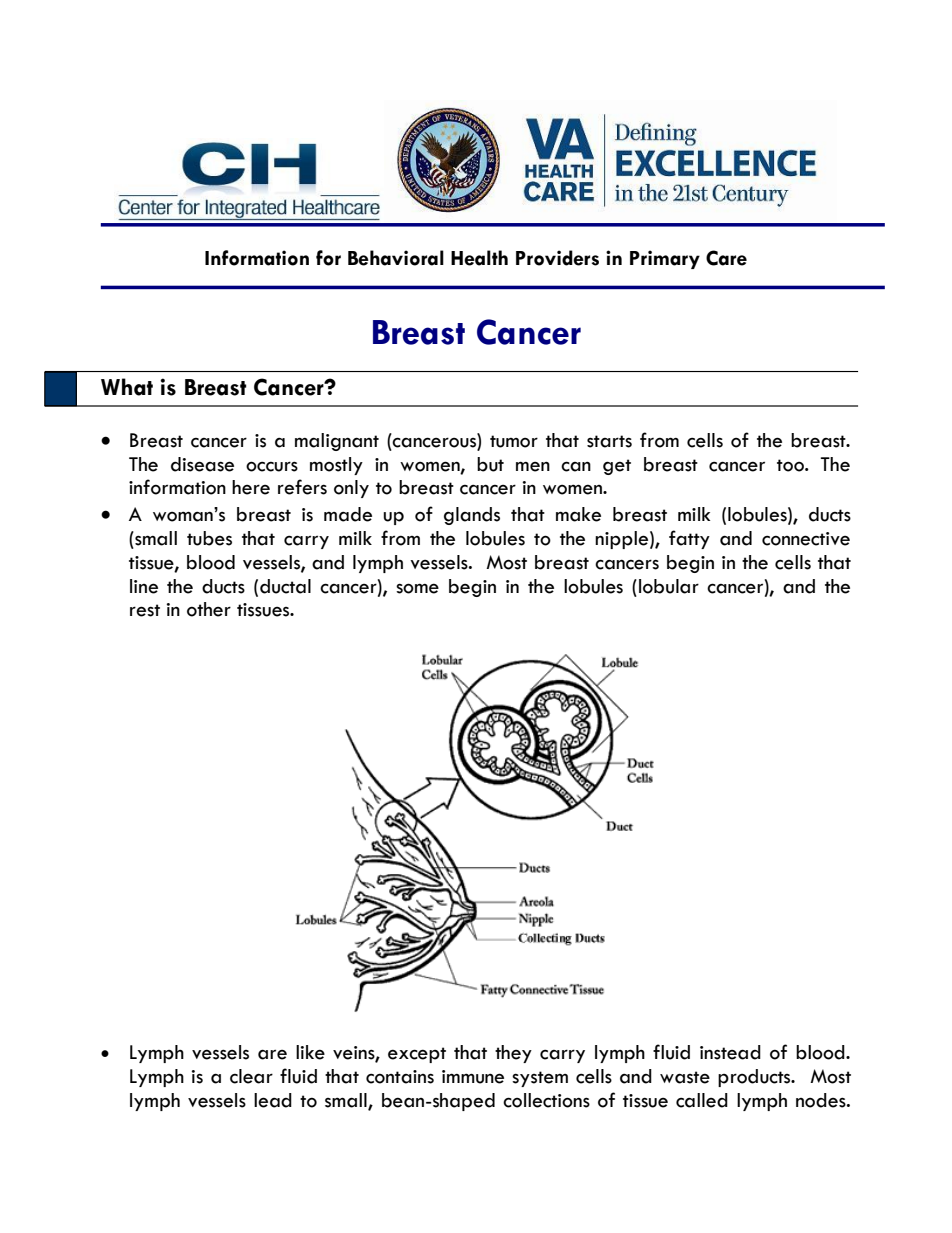  What do you see at coordinates (479, 258) in the document?
I see `Health` at bounding box center [479, 258].
